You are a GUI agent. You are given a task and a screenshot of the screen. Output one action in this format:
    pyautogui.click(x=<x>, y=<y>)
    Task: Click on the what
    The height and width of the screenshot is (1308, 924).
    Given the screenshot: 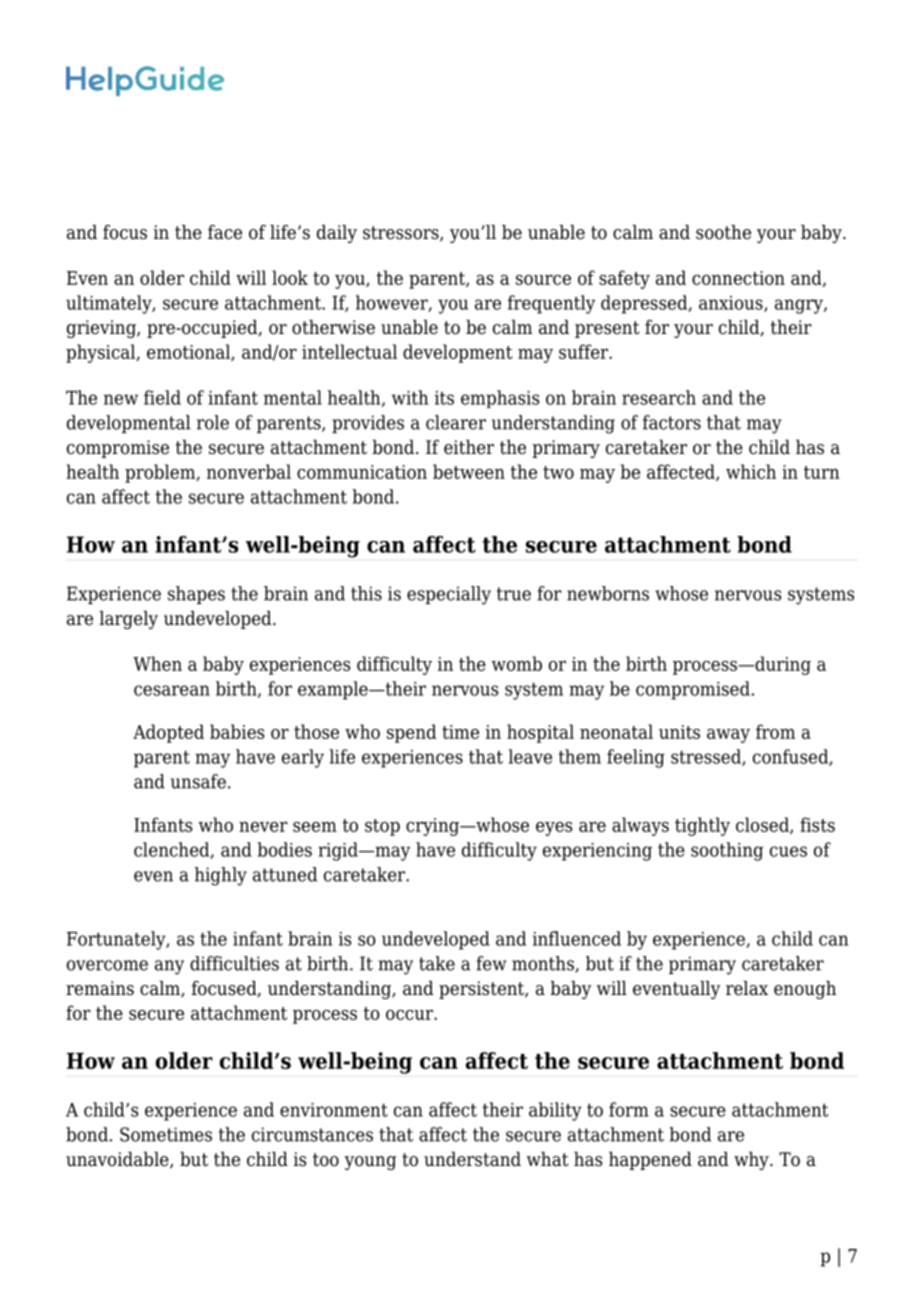 What is the action you would take?
    pyautogui.click(x=548, y=1159)
